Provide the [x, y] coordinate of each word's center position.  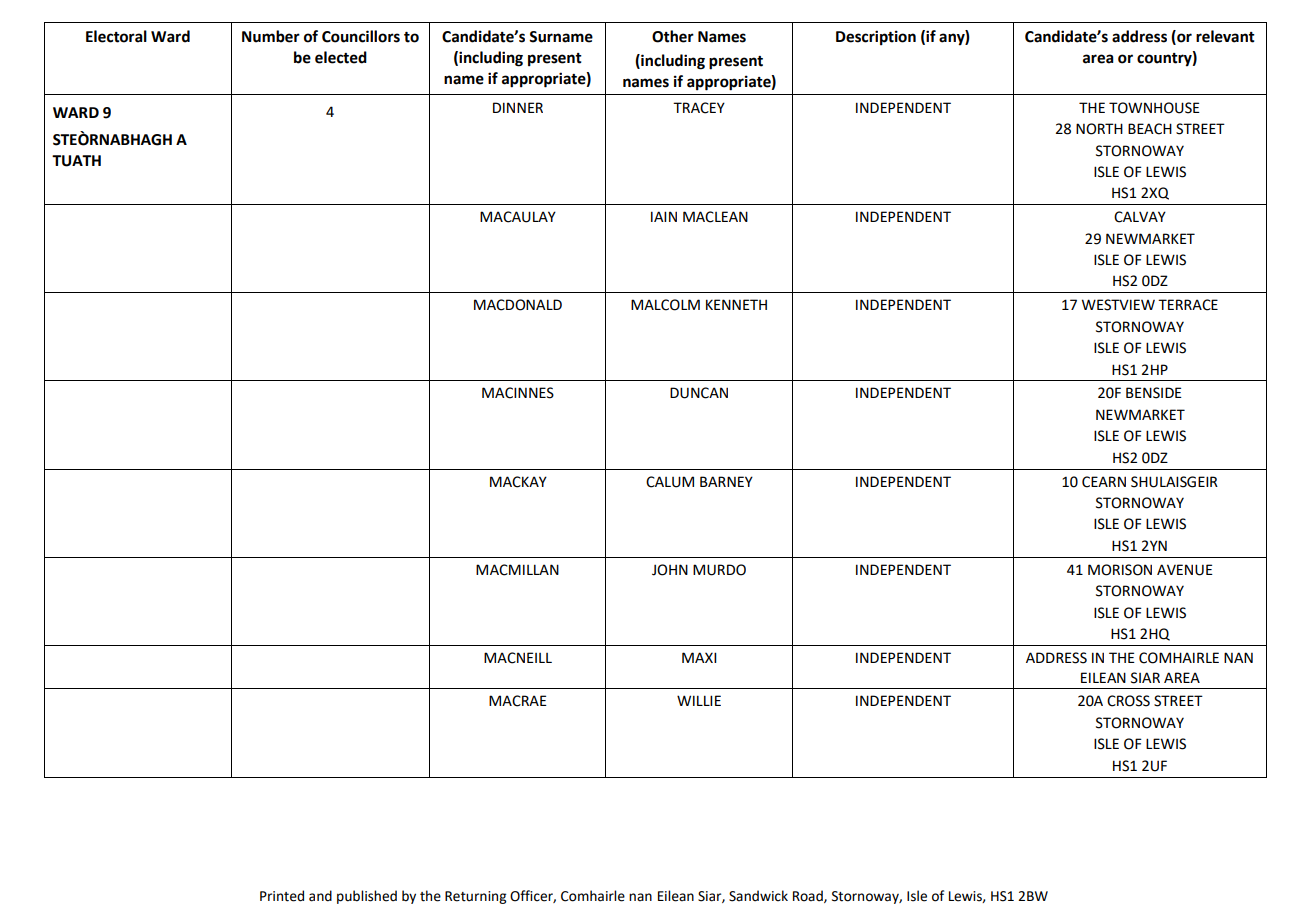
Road [809, 896]
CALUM [670, 482]
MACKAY [518, 482]
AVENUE [1185, 570]
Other [673, 36]
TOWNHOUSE [1154, 108]
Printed [282, 896]
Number [271, 36]
